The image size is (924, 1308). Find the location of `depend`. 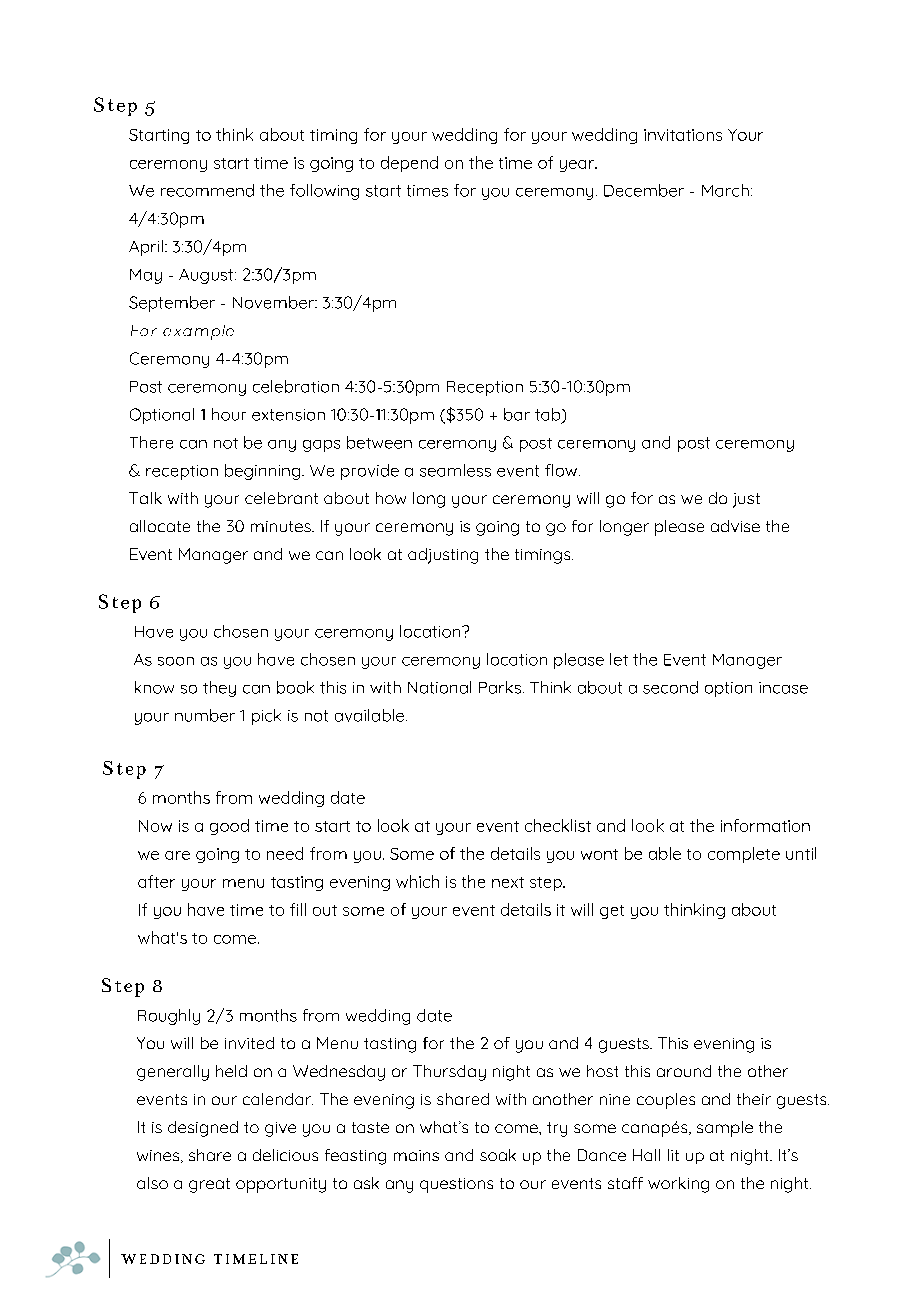

depend is located at coordinates (409, 164).
